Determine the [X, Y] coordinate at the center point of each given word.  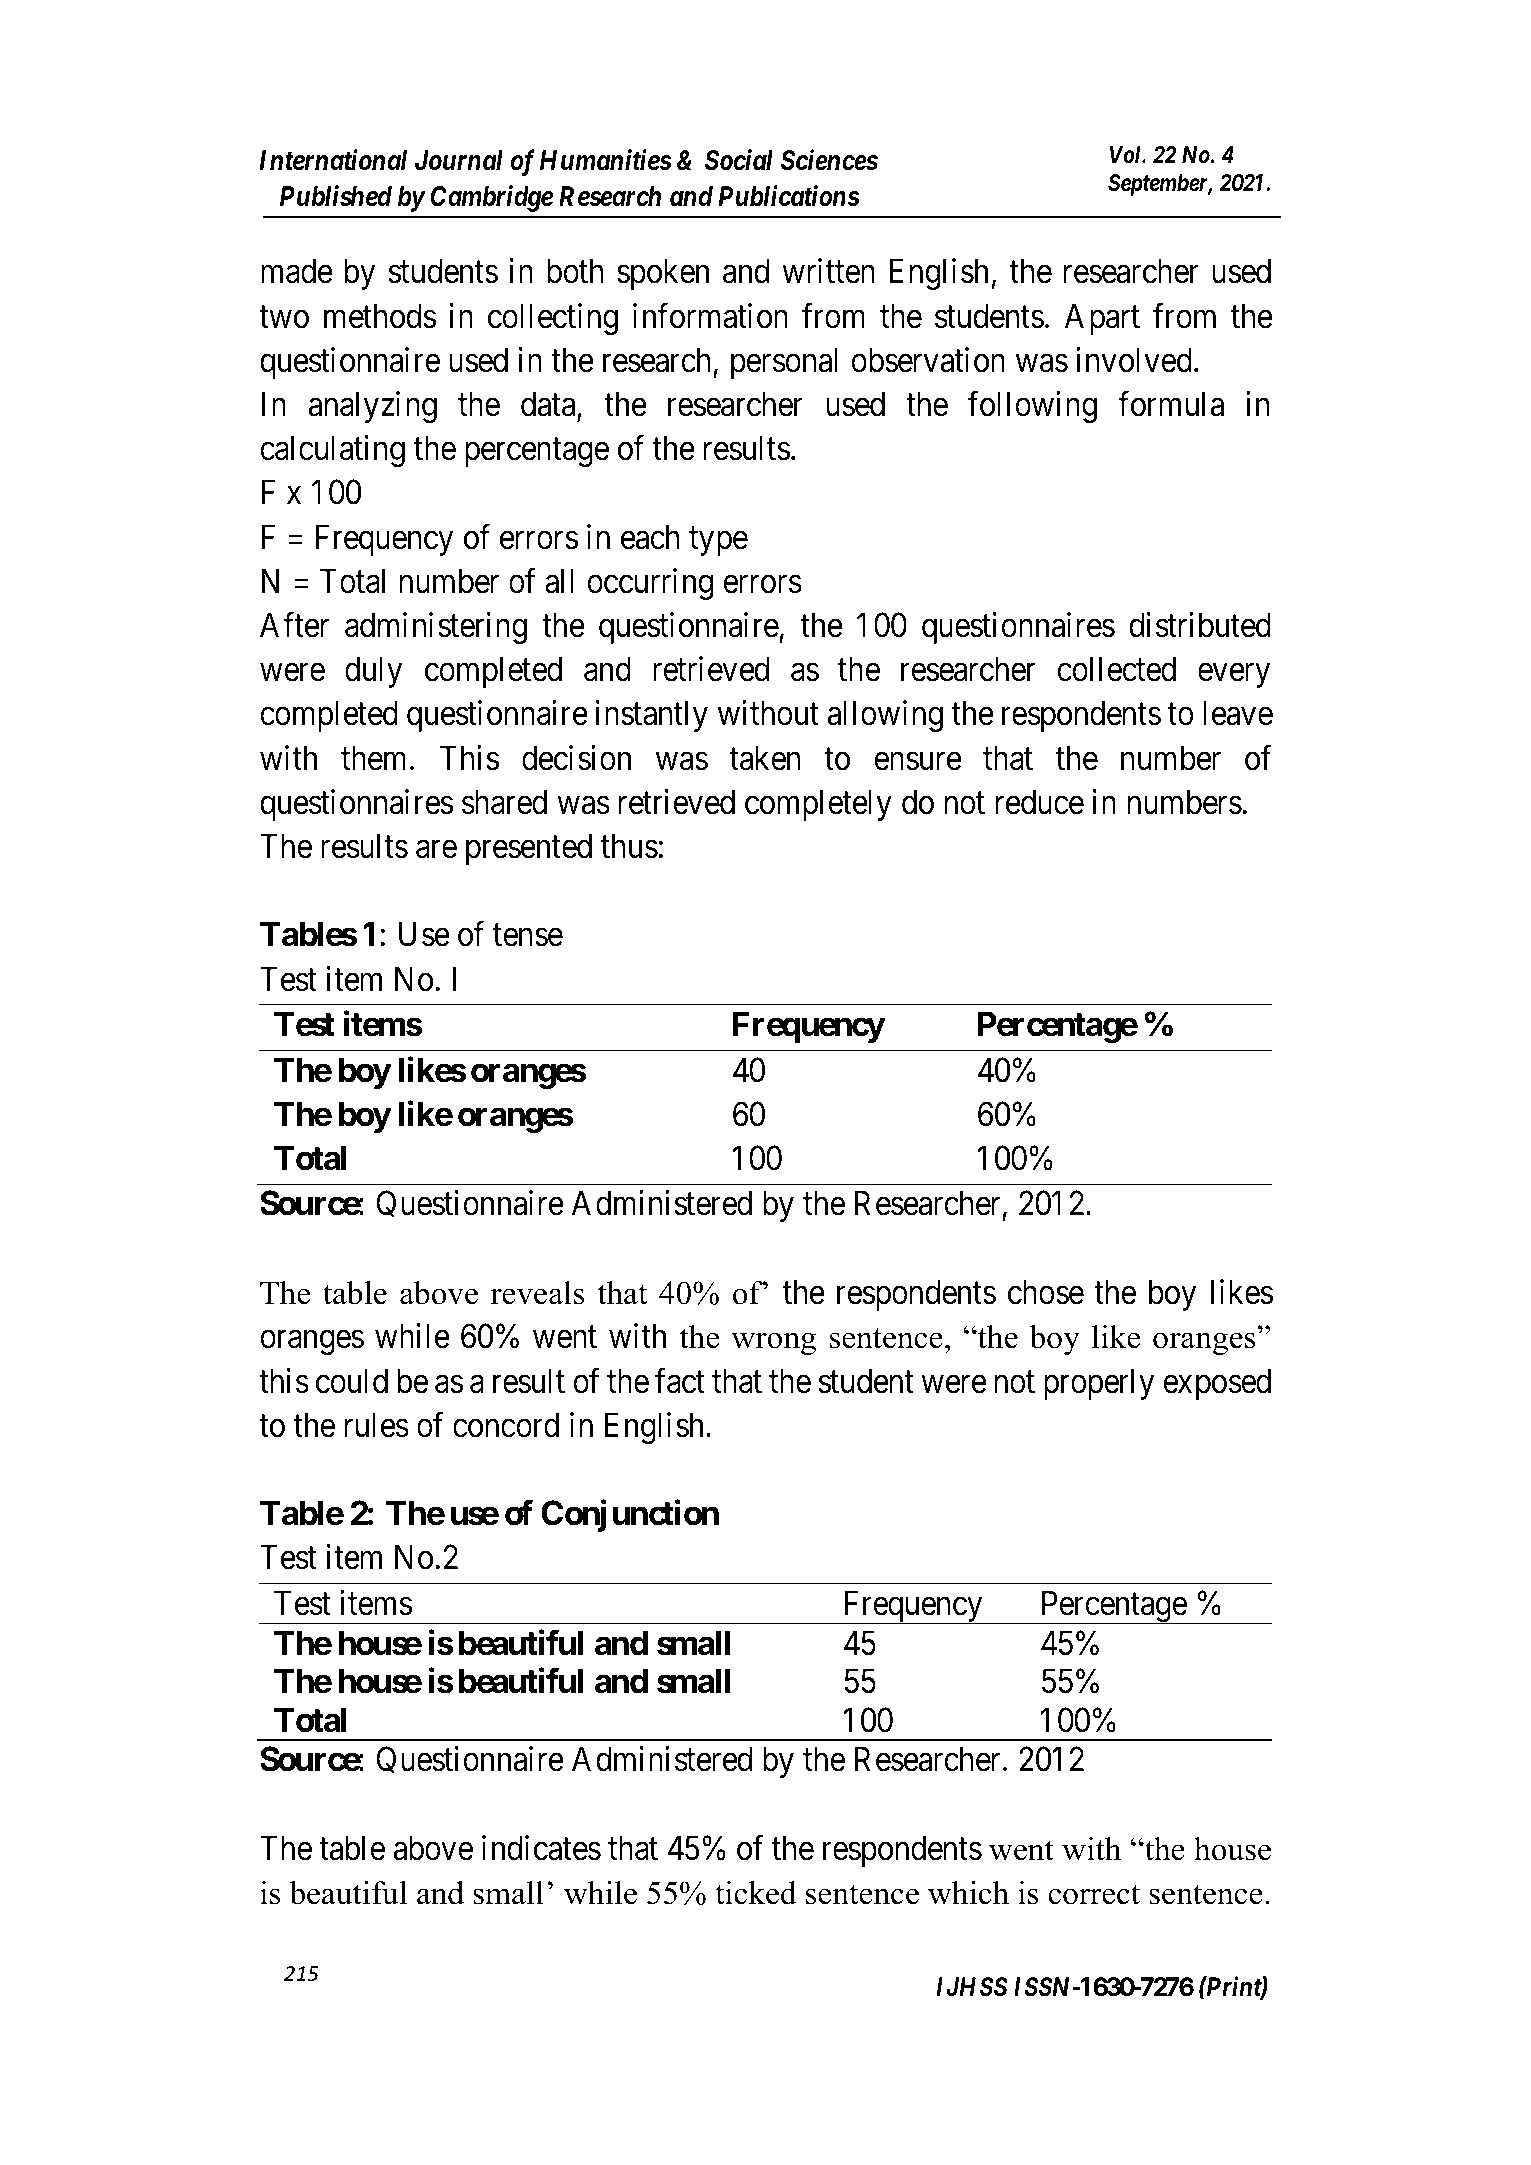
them [373, 758]
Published [336, 196]
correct [1094, 1894]
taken [765, 758]
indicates [541, 1848]
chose [1046, 1292]
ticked [756, 1893]
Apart [1102, 319]
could [352, 1381]
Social [739, 160]
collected [1116, 669]
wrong [773, 1343]
